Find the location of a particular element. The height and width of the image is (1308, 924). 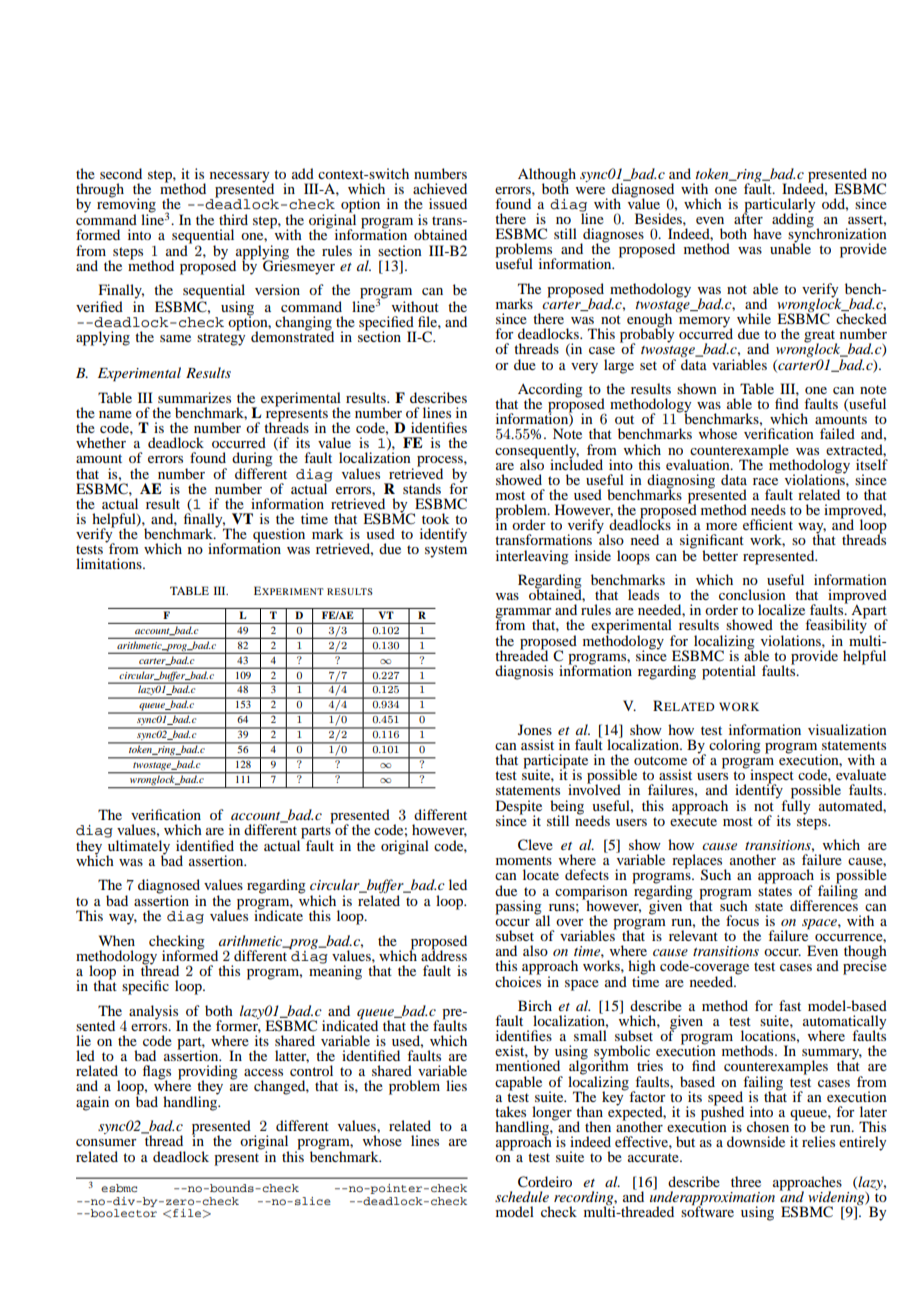

system is located at coordinates (446, 551).
